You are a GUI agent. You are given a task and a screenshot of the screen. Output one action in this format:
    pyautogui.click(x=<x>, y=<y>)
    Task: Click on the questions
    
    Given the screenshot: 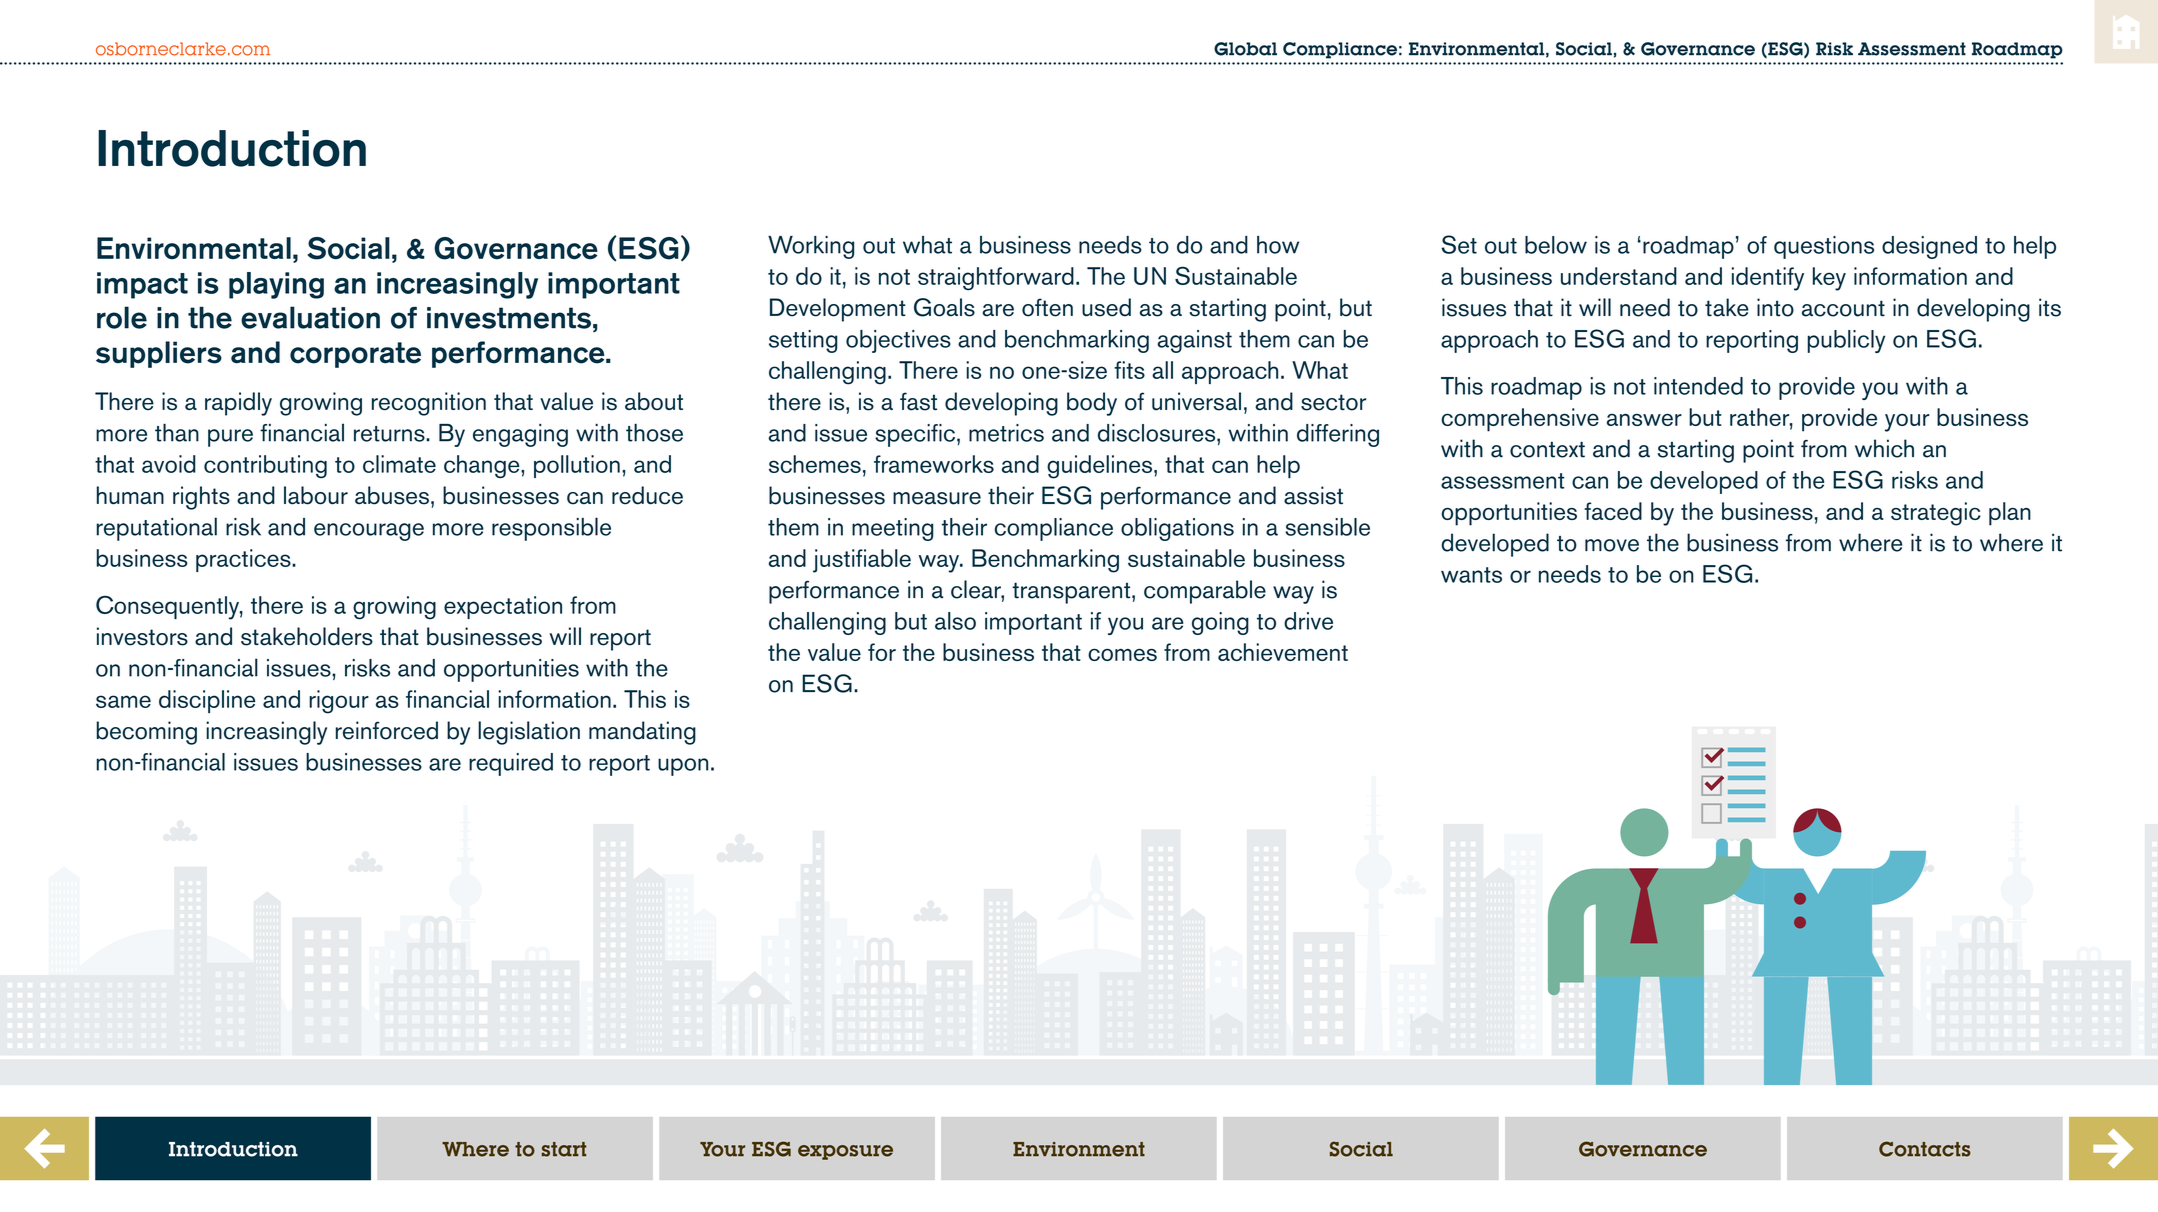 What is the action you would take?
    pyautogui.click(x=1824, y=247)
